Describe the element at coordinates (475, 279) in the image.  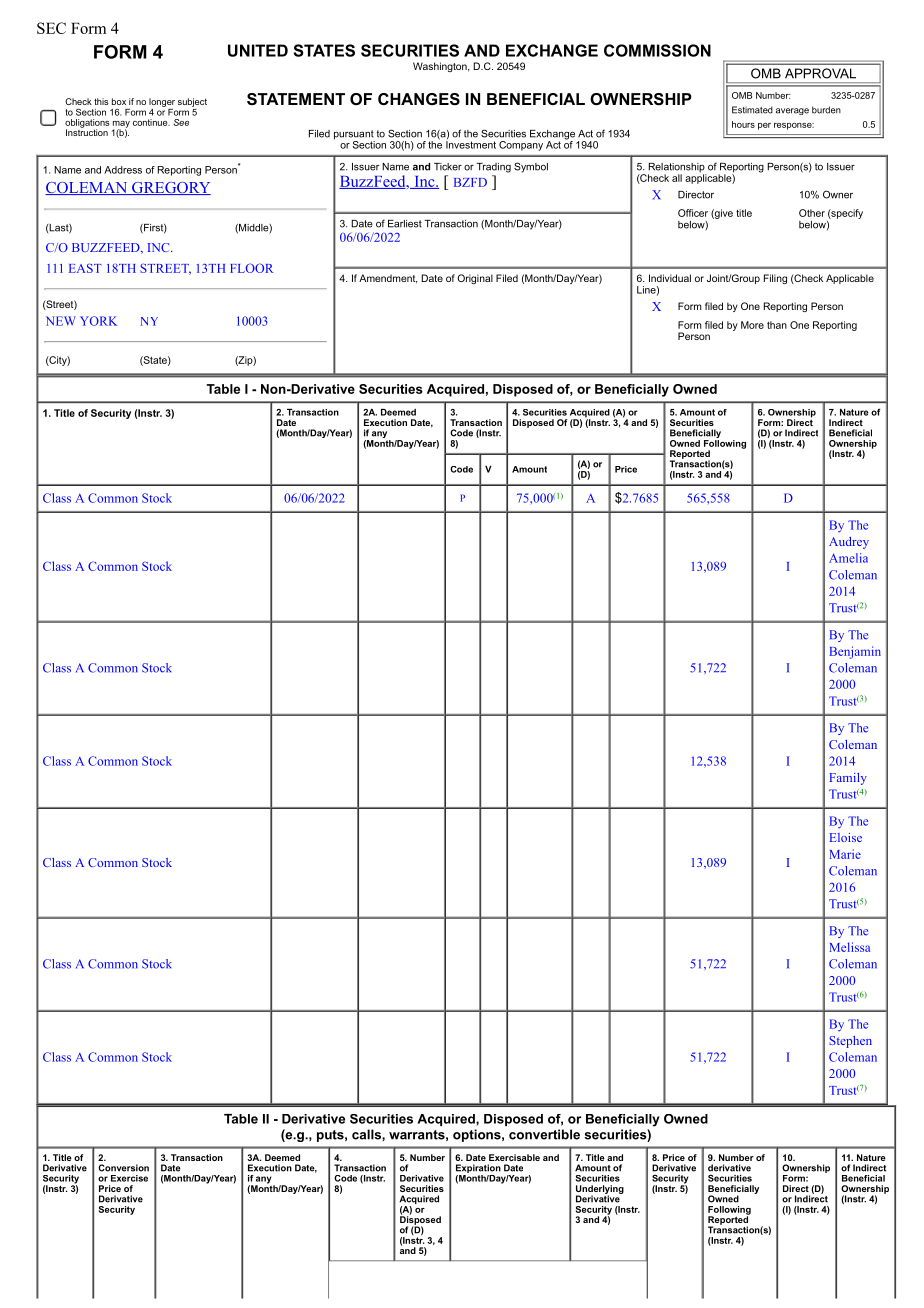
I see `Original` at that location.
